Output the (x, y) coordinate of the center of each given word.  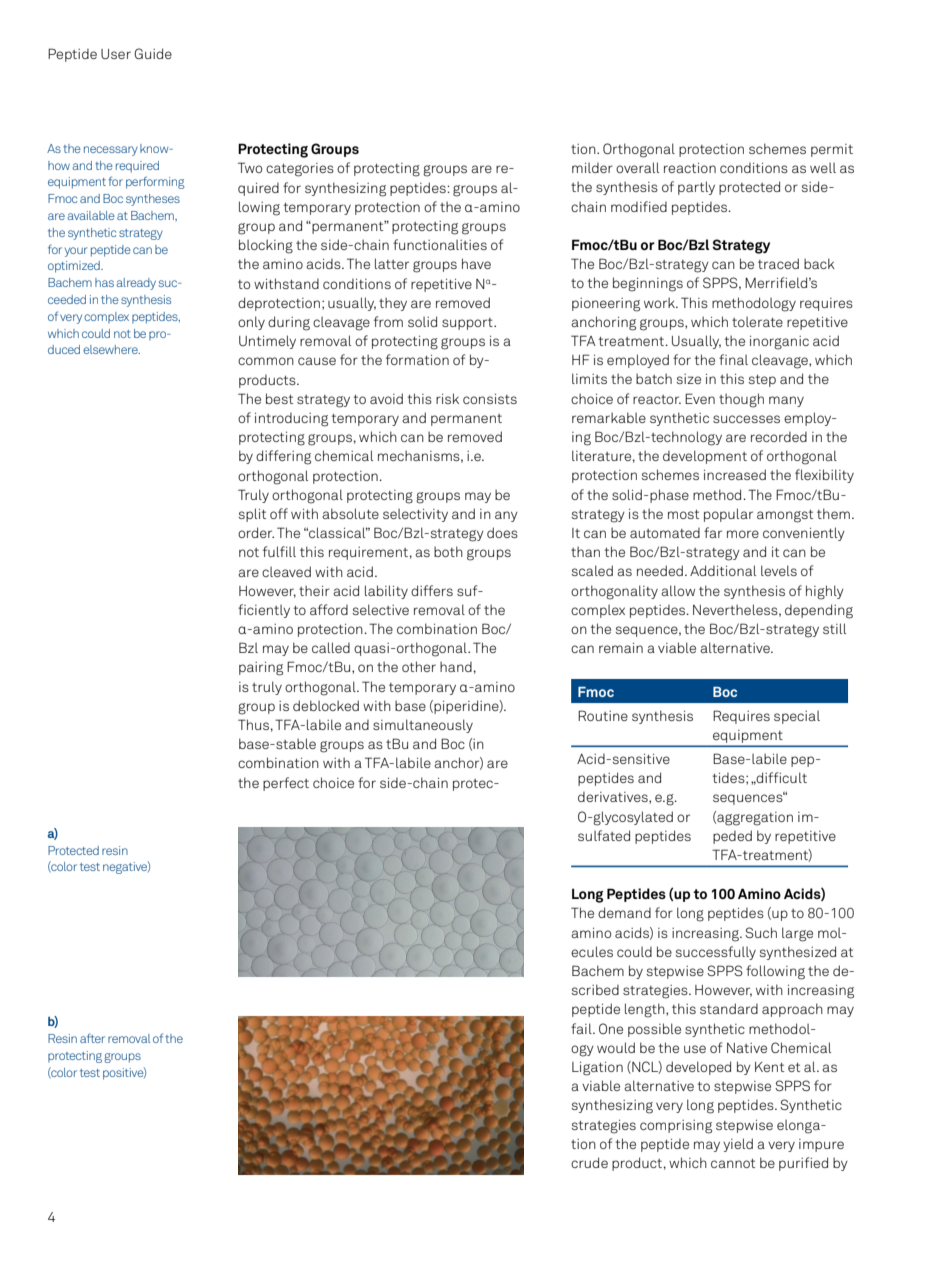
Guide (153, 53)
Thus (253, 724)
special (797, 717)
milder (592, 168)
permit (832, 150)
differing (283, 457)
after (92, 1038)
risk (447, 398)
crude (589, 1162)
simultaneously (423, 726)
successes (746, 419)
